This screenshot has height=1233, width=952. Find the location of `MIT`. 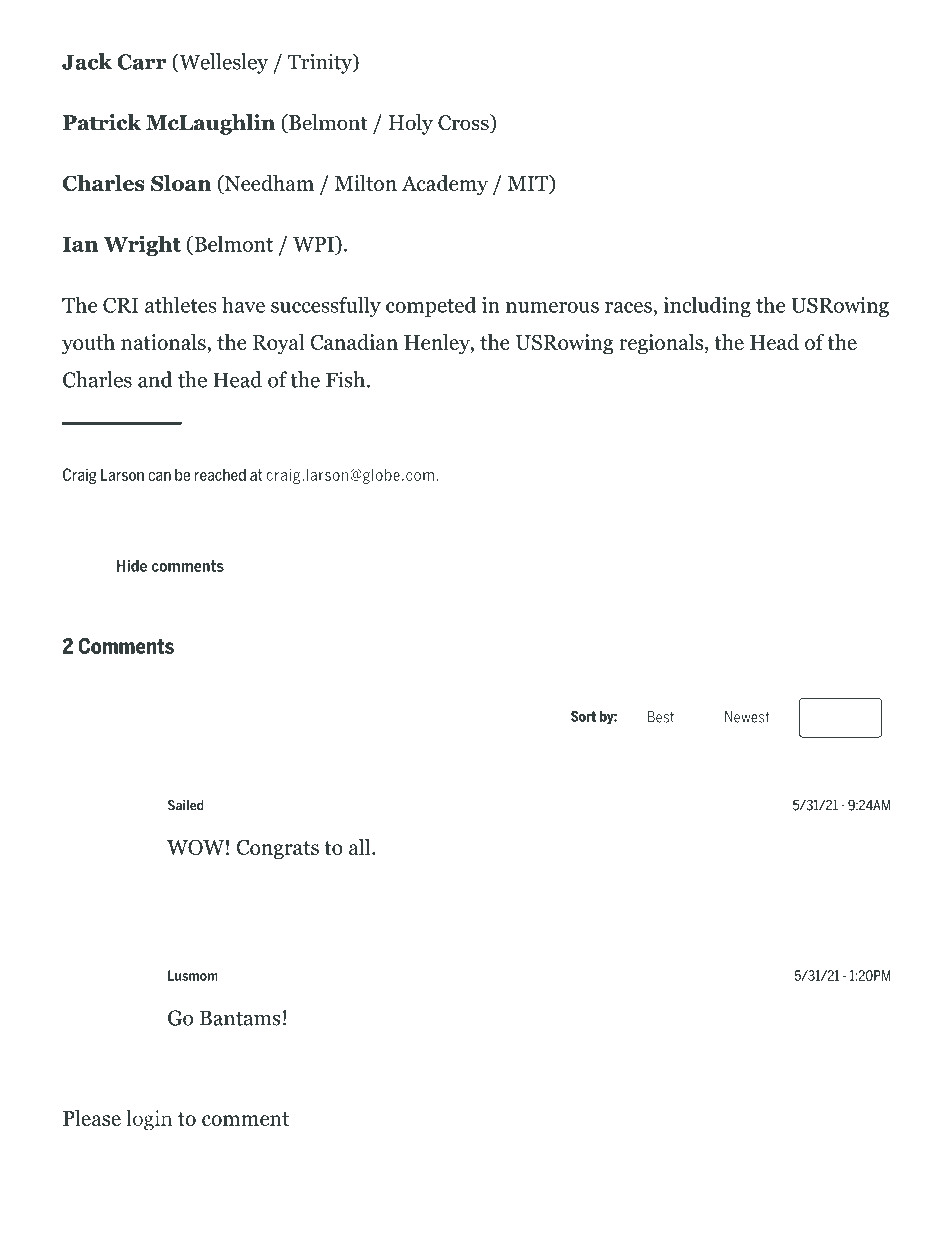

MIT is located at coordinates (529, 183).
